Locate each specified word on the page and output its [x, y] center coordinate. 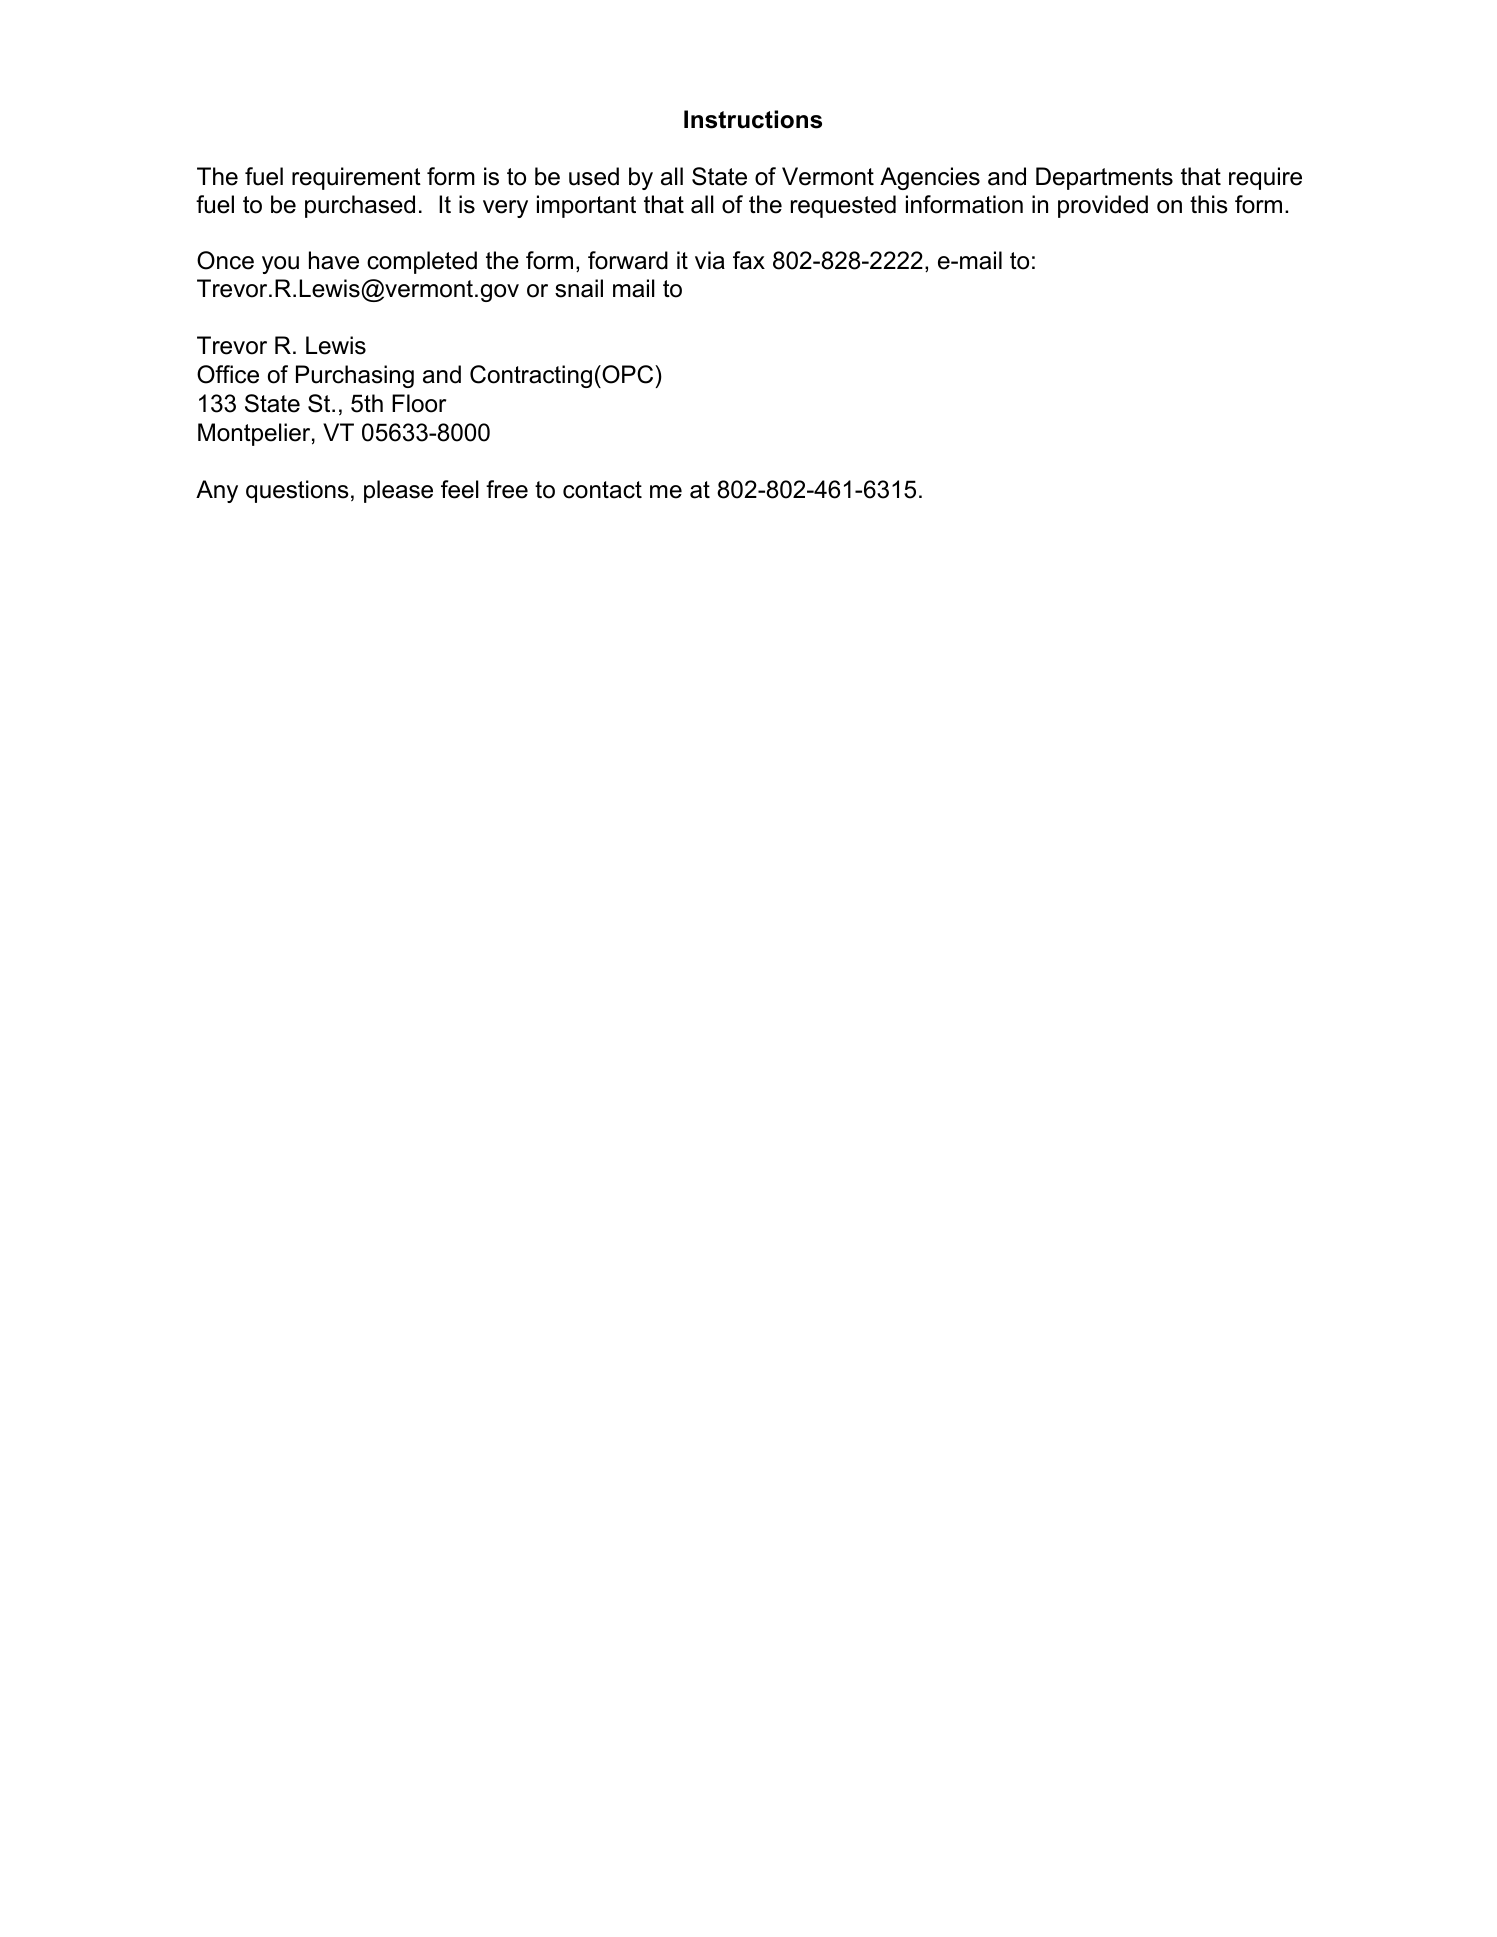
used [594, 176]
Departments [1104, 178]
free [507, 489]
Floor [419, 403]
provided [1103, 206]
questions [297, 491]
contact [602, 490]
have [334, 260]
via [710, 260]
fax [749, 260]
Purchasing [355, 376]
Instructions [753, 119]
